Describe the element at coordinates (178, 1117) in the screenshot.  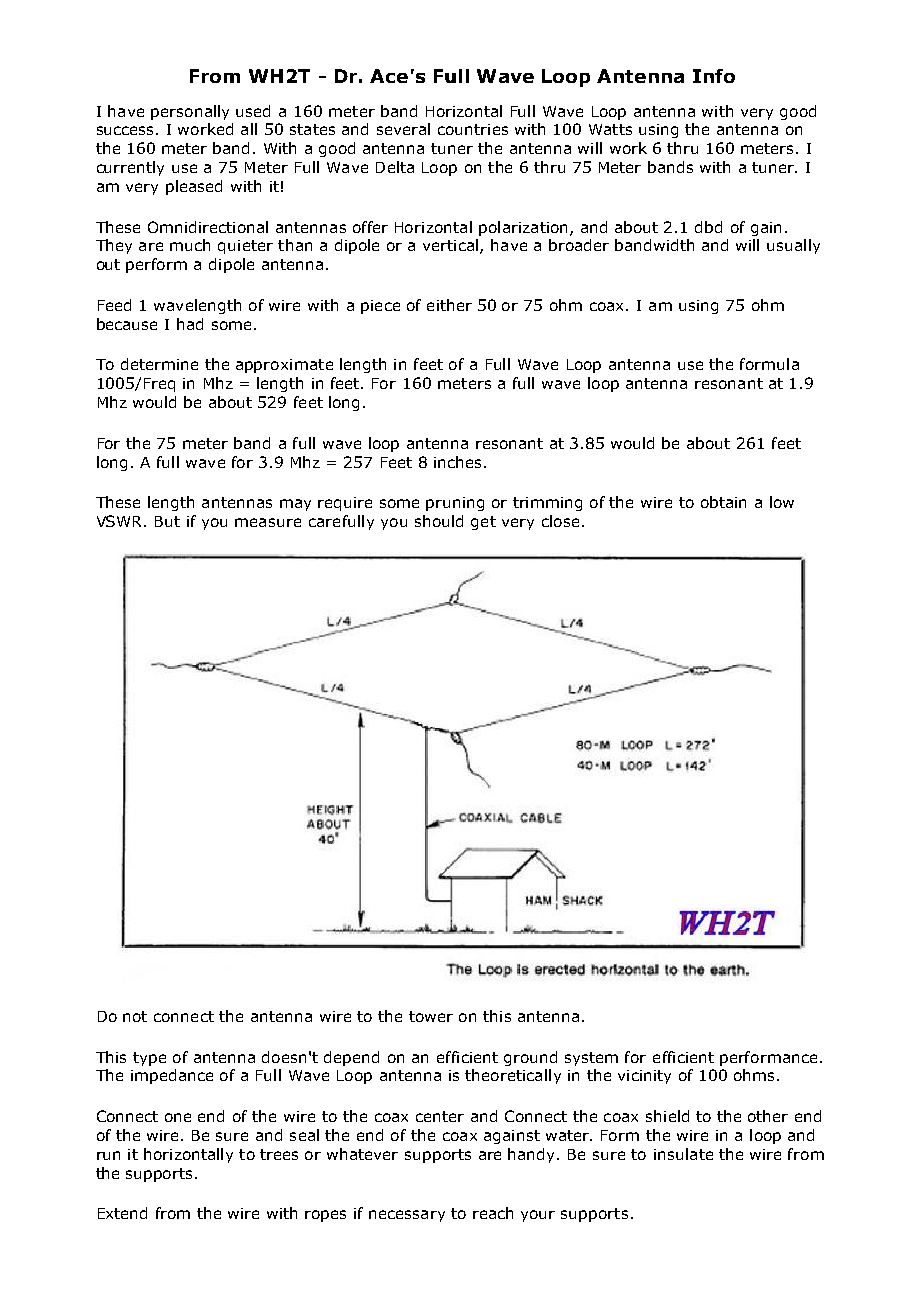
I see `one` at that location.
